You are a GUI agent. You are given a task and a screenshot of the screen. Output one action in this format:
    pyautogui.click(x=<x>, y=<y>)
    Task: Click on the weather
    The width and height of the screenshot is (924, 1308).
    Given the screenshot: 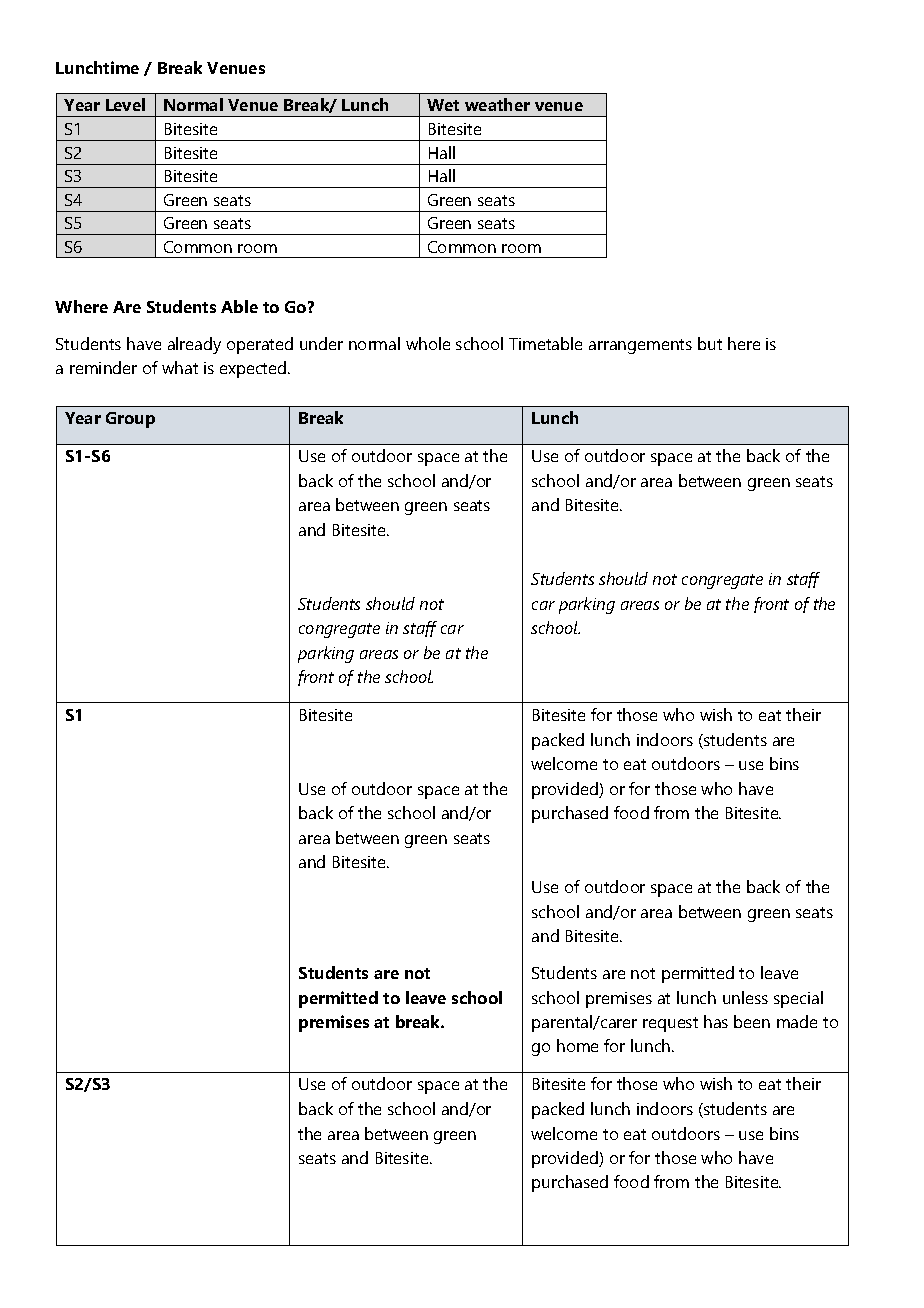 What is the action you would take?
    pyautogui.click(x=497, y=104)
